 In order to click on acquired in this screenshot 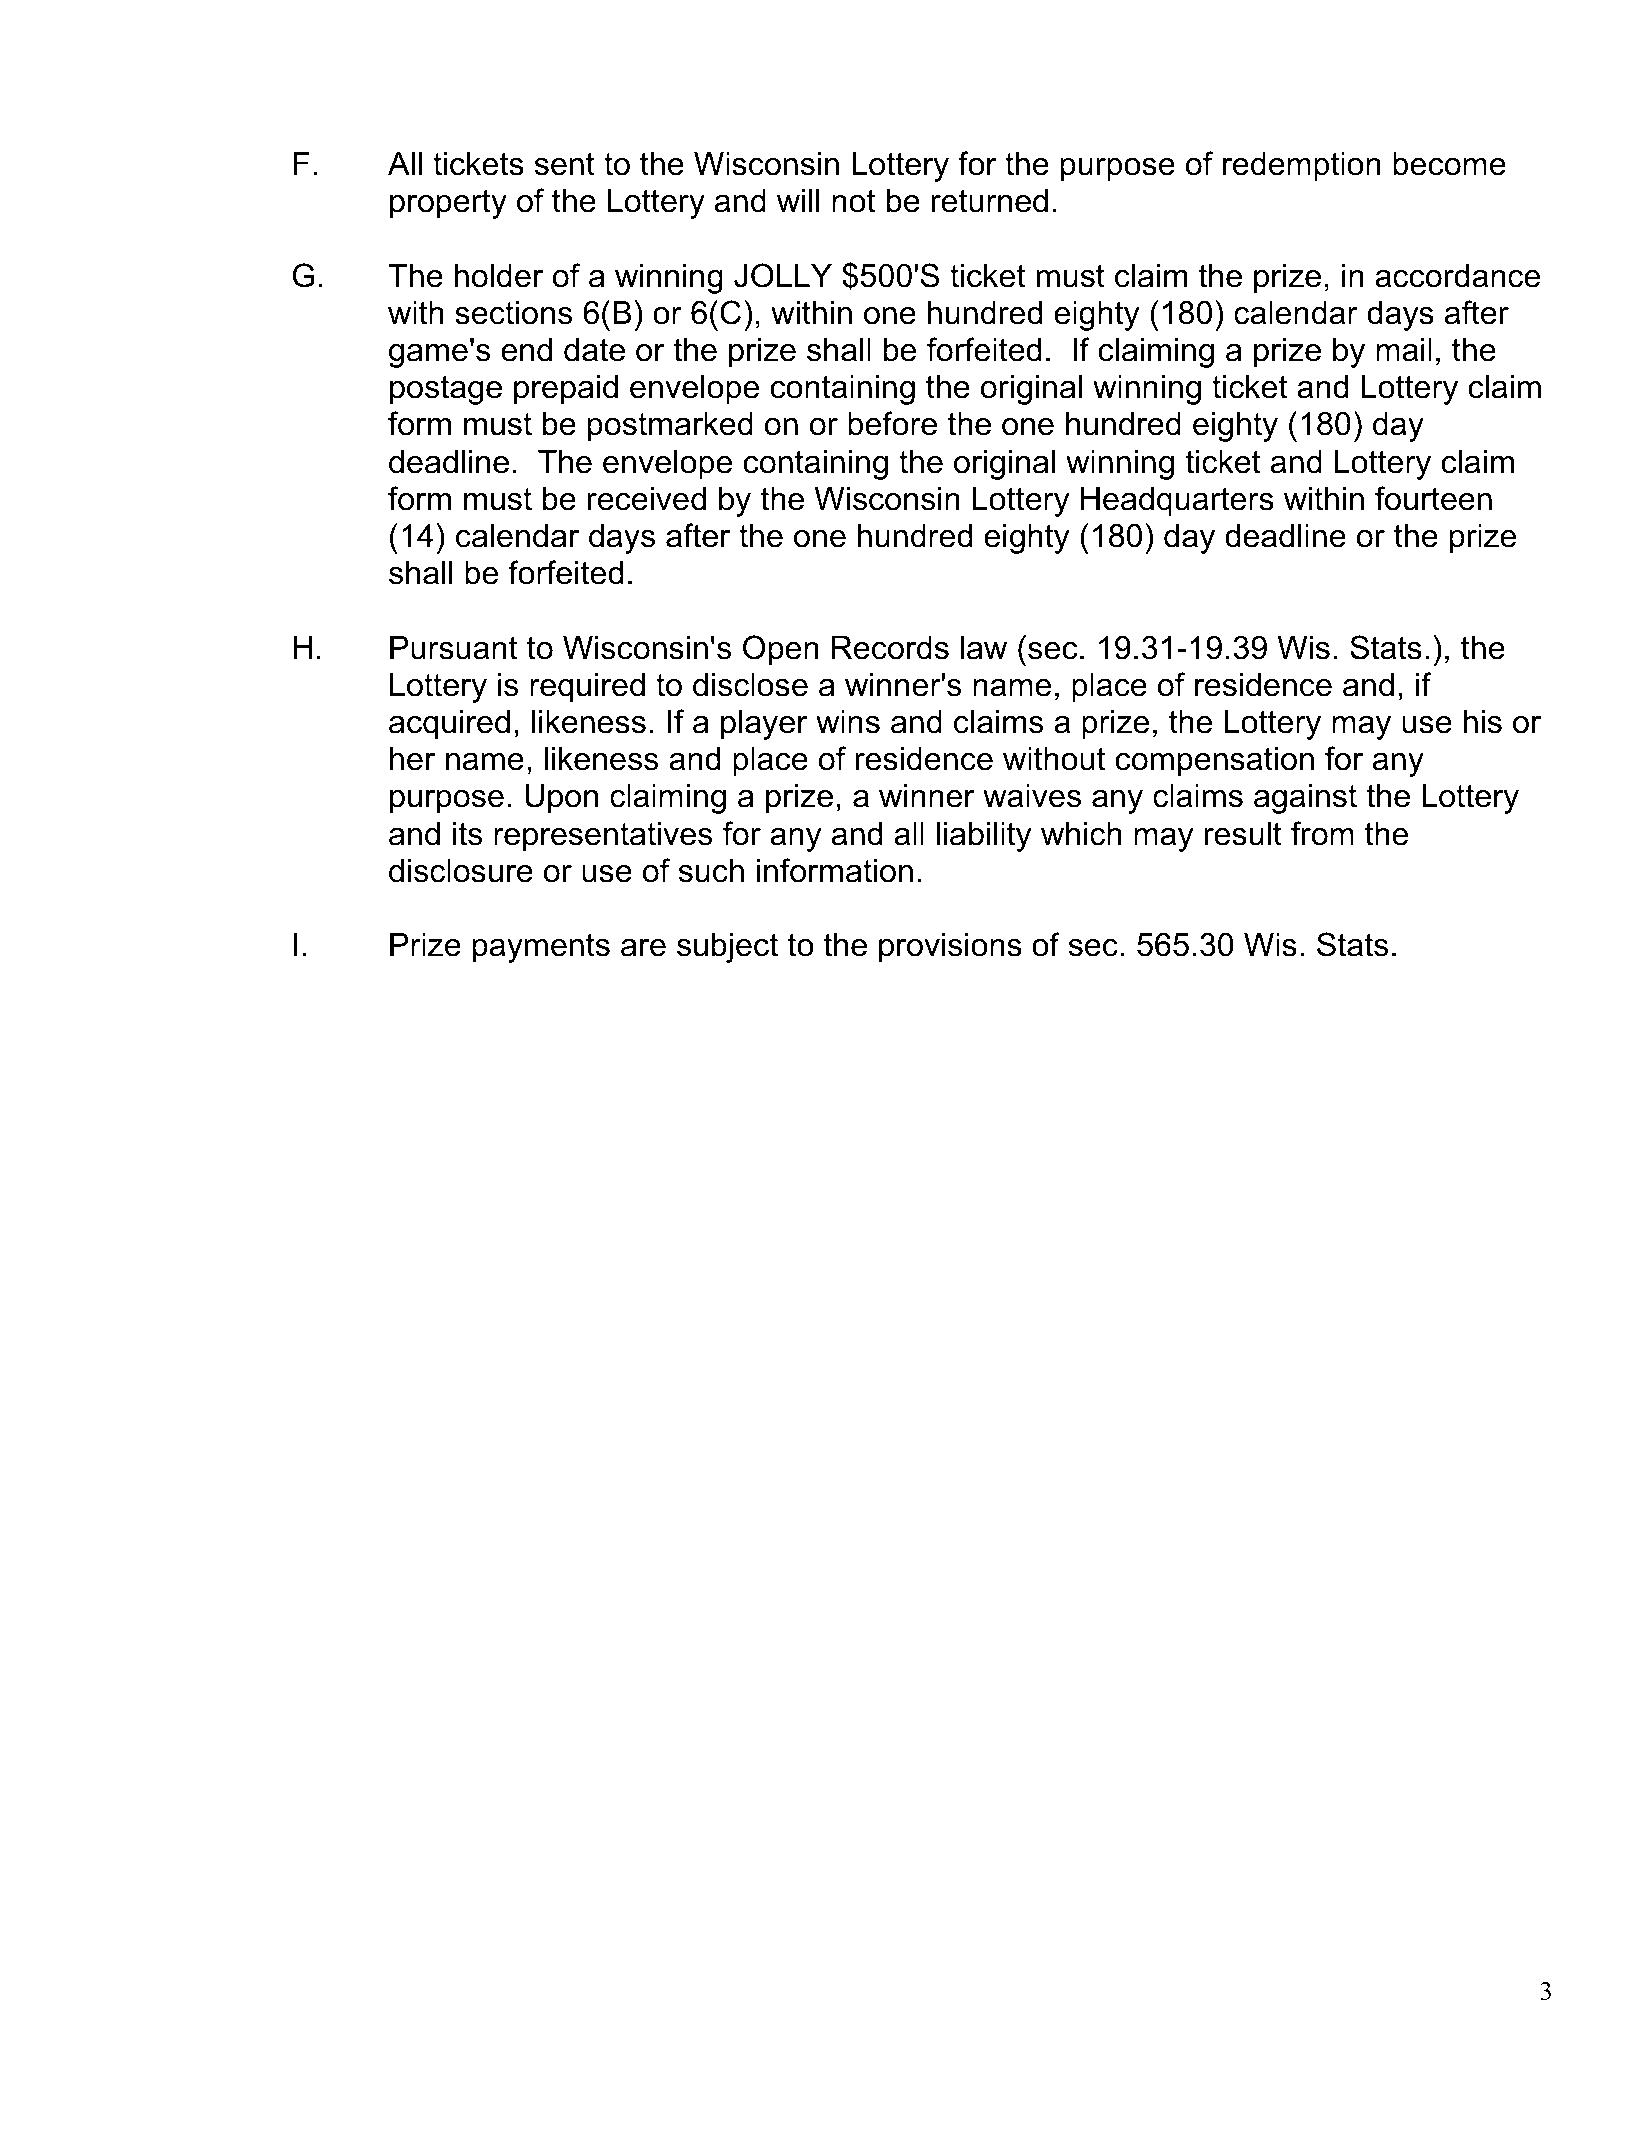, I will do `click(449, 725)`.
